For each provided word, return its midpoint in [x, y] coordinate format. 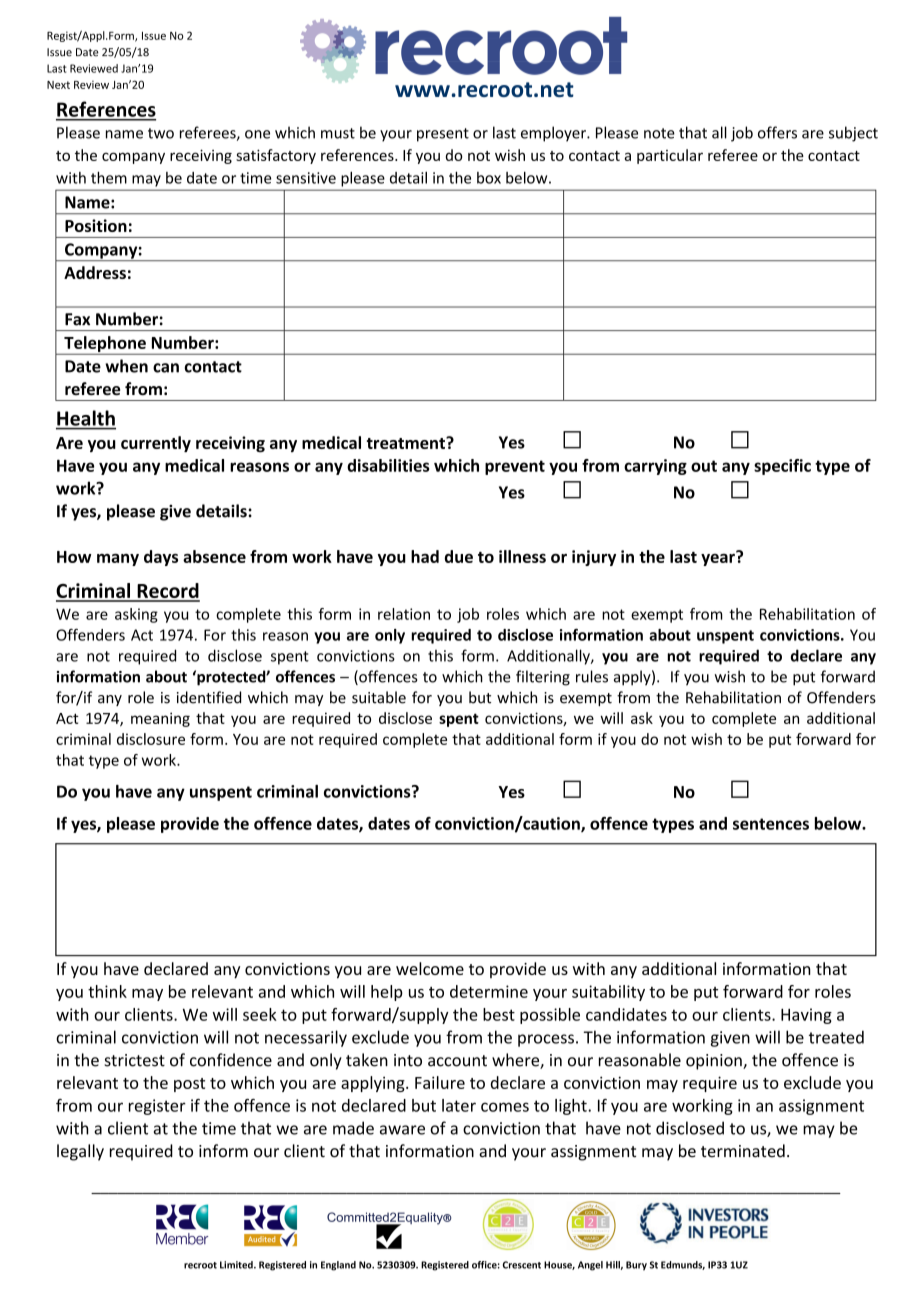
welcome [430, 968]
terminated [743, 1151]
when [126, 366]
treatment [407, 443]
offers [777, 132]
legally [80, 1152]
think [107, 991]
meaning [160, 719]
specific [782, 467]
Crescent [522, 1265]
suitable [379, 697]
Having [806, 1016]
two [161, 133]
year [719, 558]
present [443, 135]
